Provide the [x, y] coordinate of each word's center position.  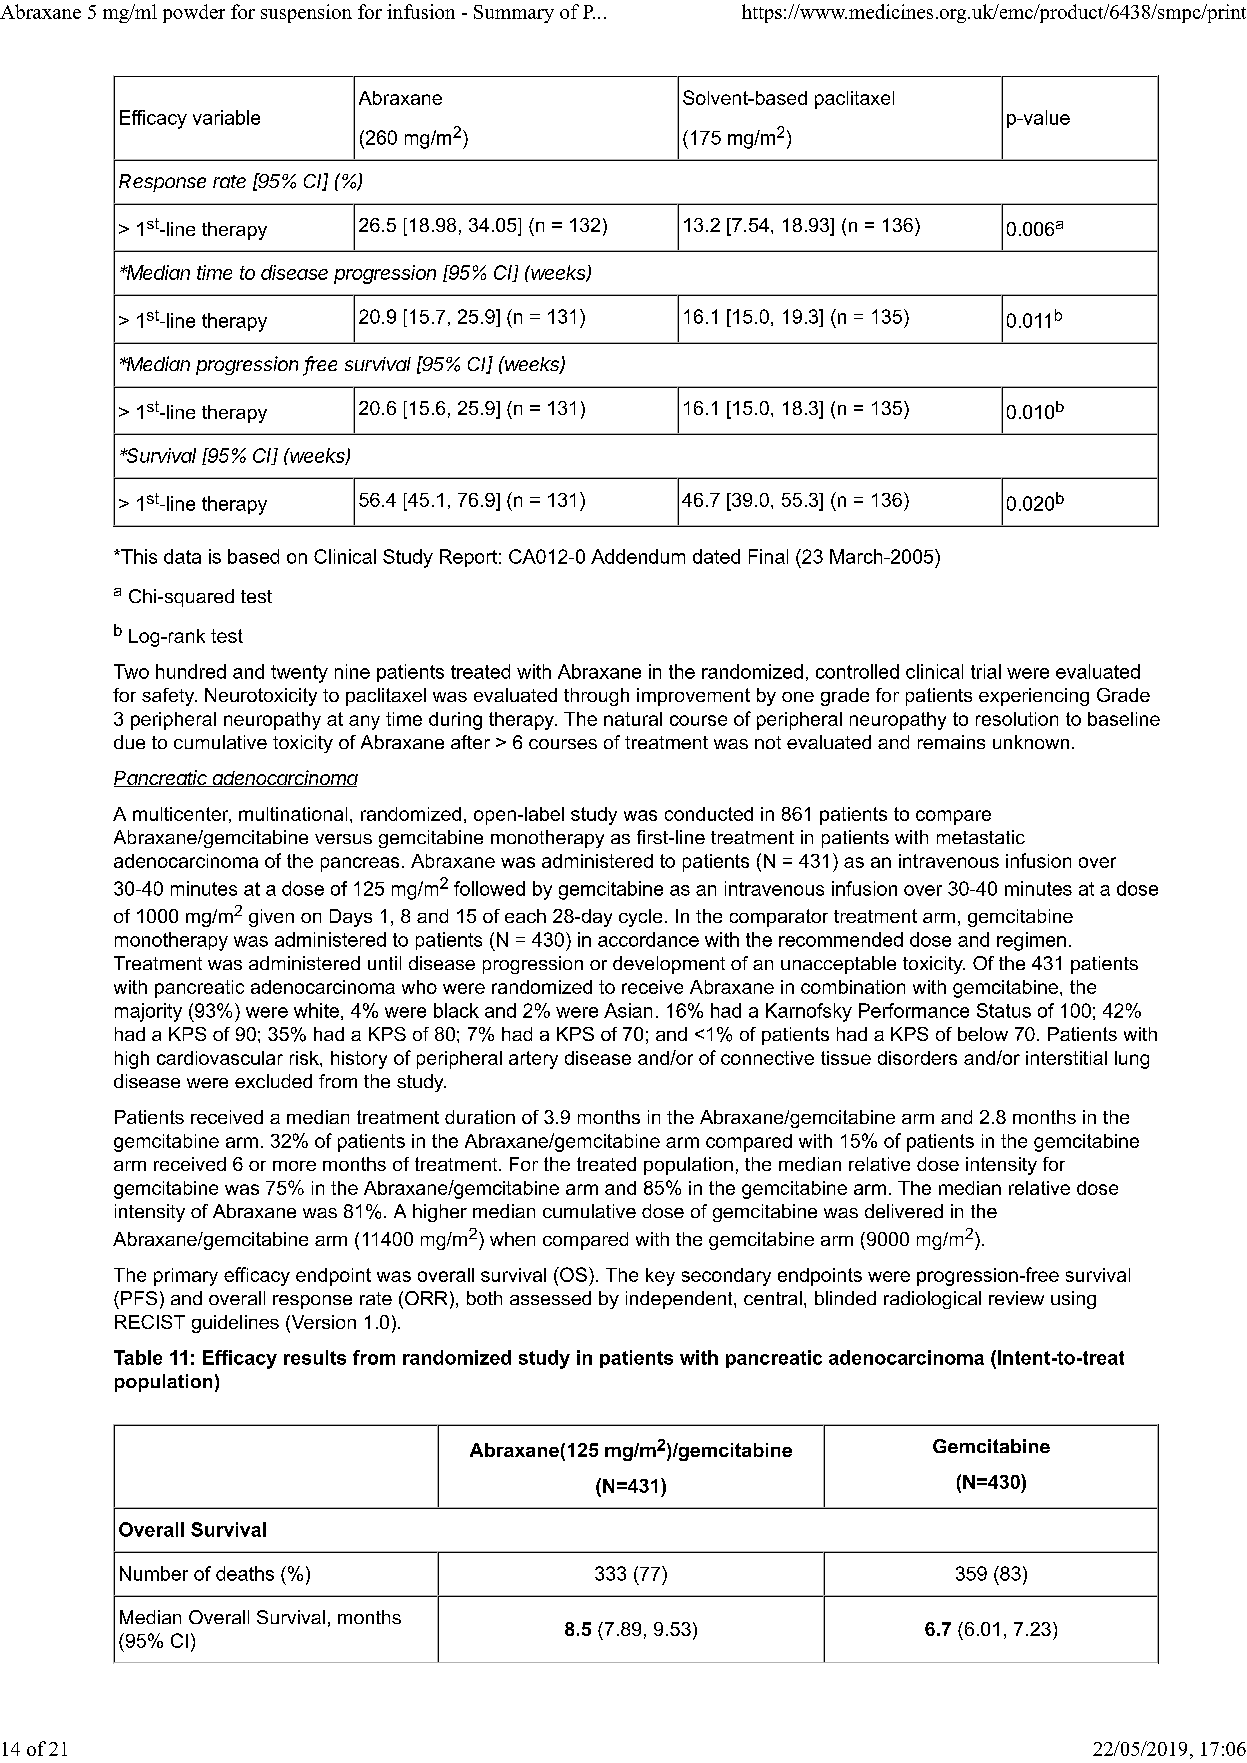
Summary [514, 14]
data [182, 556]
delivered [904, 1211]
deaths [245, 1573]
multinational [293, 814]
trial [986, 671]
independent [680, 1300]
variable [226, 117]
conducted [709, 814]
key [660, 1277]
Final [768, 556]
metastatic [981, 837]
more [294, 1166]
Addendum [638, 556]
